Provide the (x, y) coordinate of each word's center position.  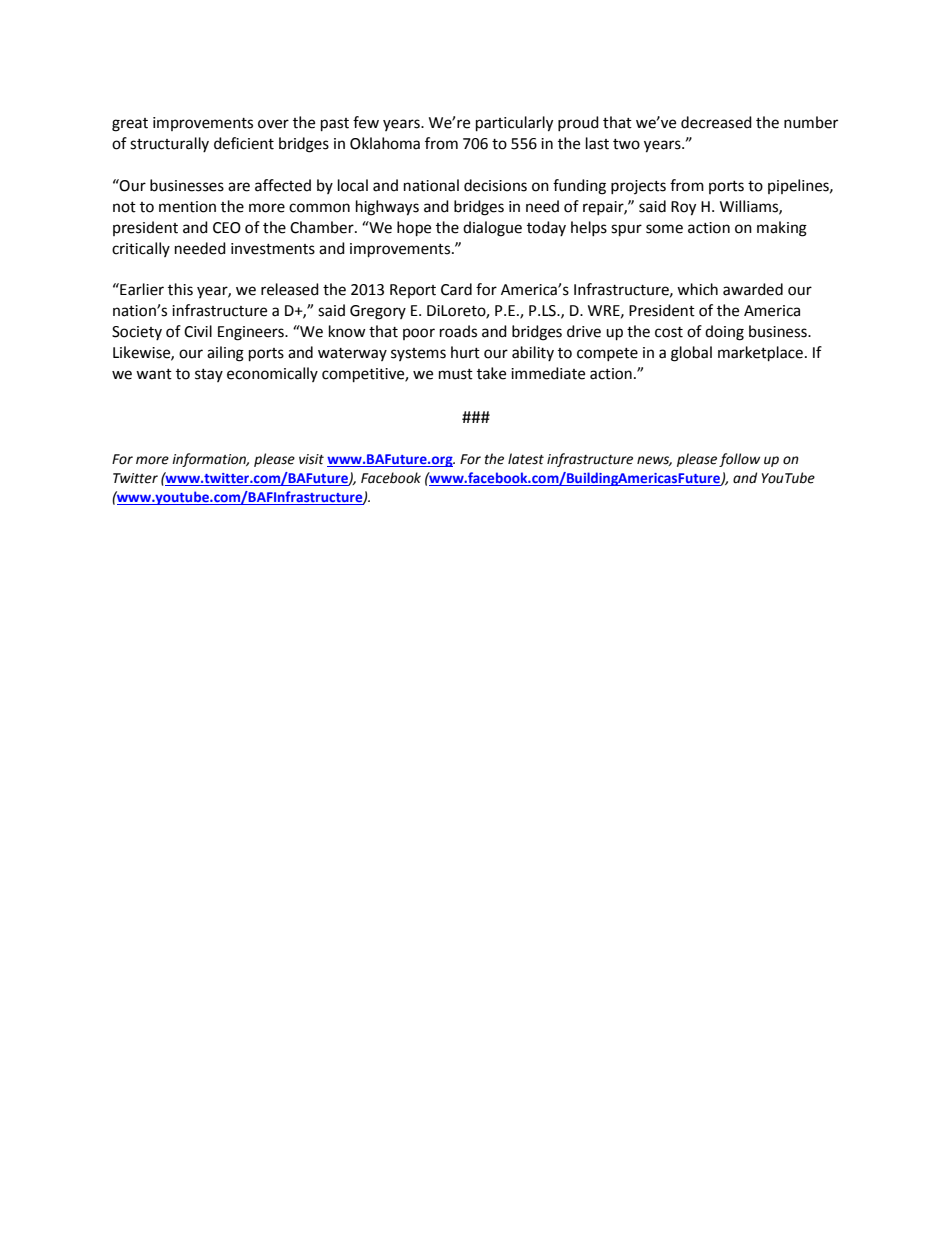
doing (724, 333)
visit (311, 459)
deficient (244, 143)
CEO (227, 228)
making (782, 229)
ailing (225, 354)
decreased (716, 122)
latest (526, 459)
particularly (514, 124)
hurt (465, 352)
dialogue (492, 229)
